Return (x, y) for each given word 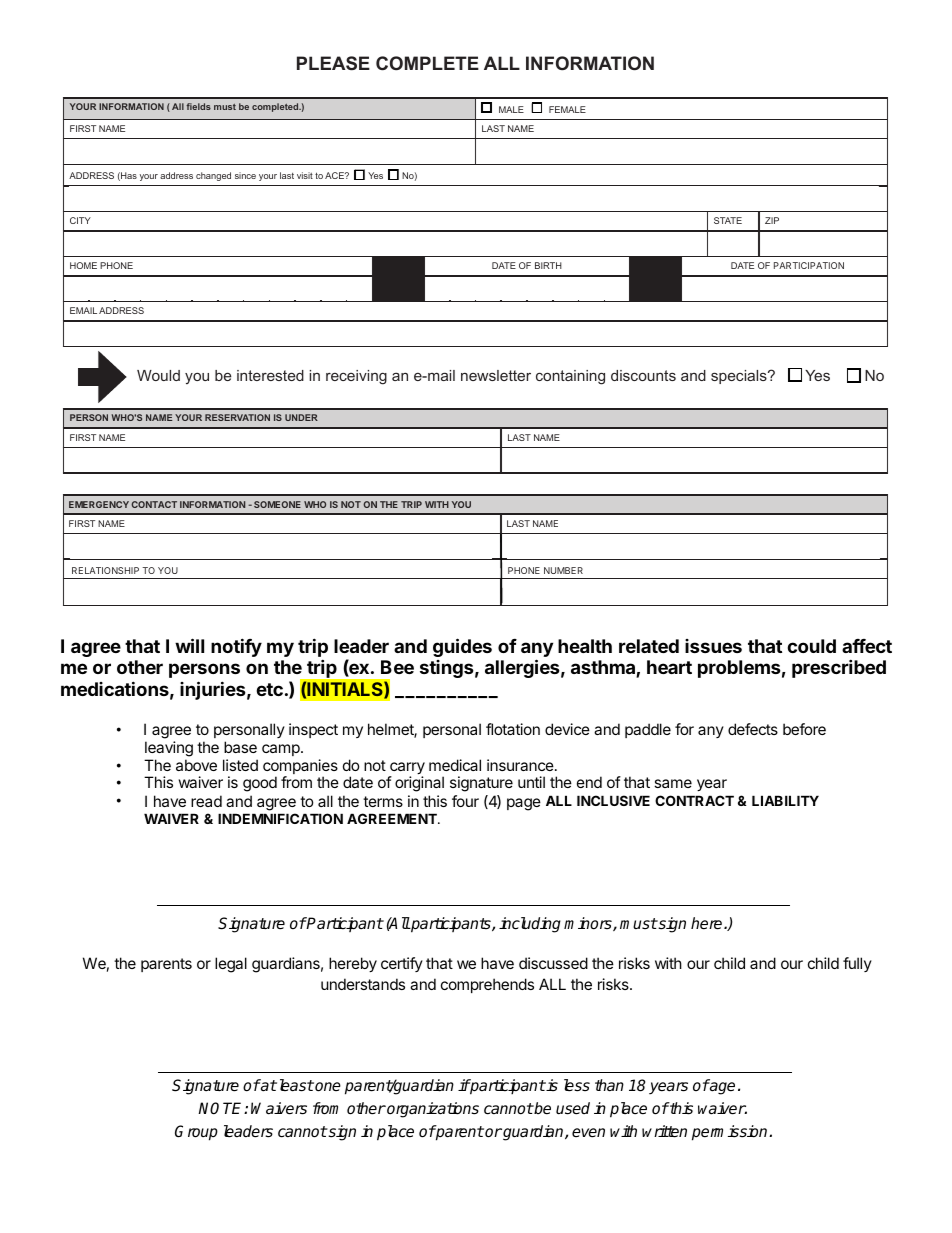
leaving (169, 749)
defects (753, 729)
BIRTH (548, 265)
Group (196, 1133)
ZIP (772, 220)
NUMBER (563, 570)
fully (857, 964)
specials (740, 377)
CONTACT (154, 504)
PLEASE (333, 63)
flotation (513, 729)
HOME (83, 265)
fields (198, 106)
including (530, 925)
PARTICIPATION (809, 265)
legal (231, 965)
